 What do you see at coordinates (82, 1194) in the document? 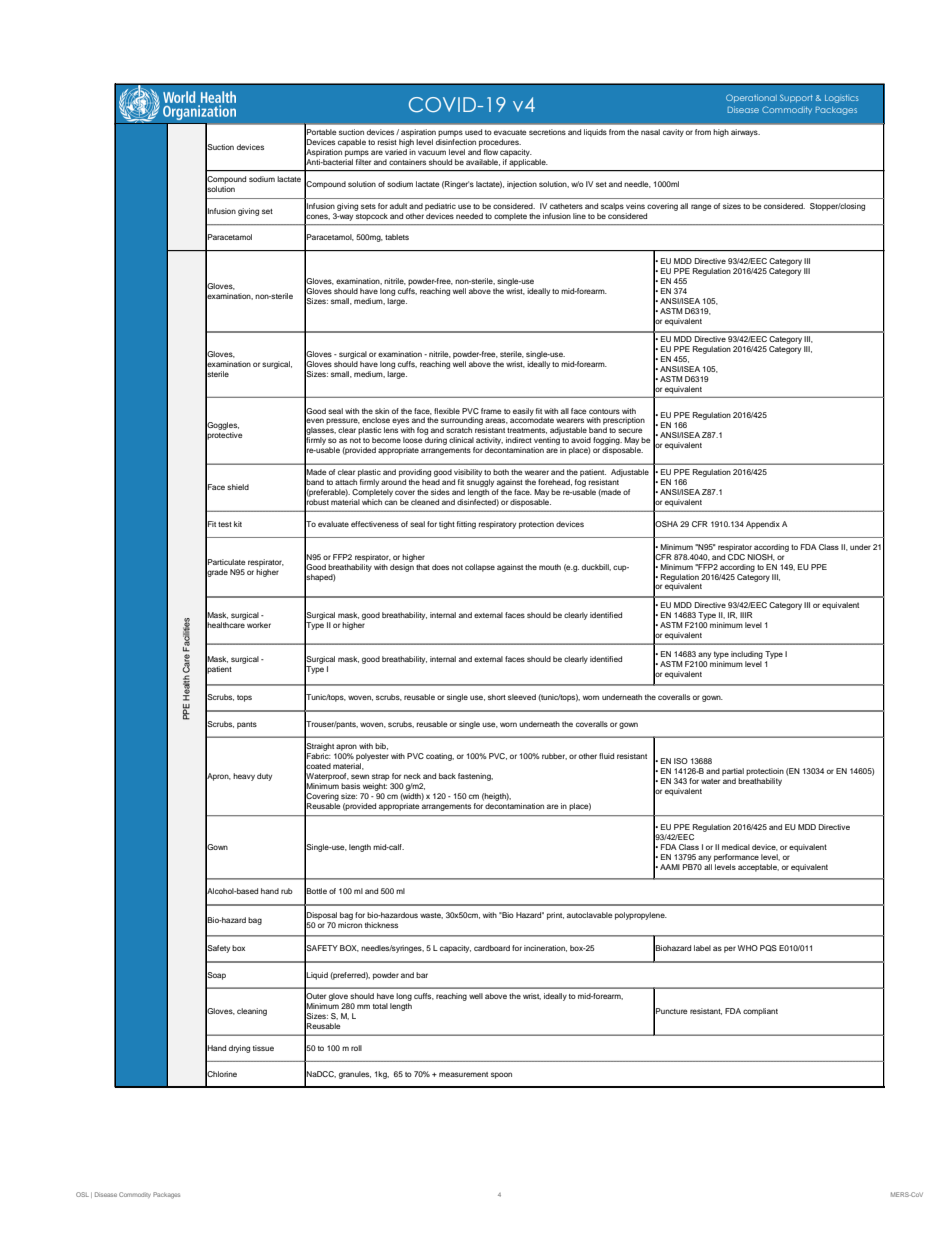
I see `OSL` at bounding box center [82, 1194].
